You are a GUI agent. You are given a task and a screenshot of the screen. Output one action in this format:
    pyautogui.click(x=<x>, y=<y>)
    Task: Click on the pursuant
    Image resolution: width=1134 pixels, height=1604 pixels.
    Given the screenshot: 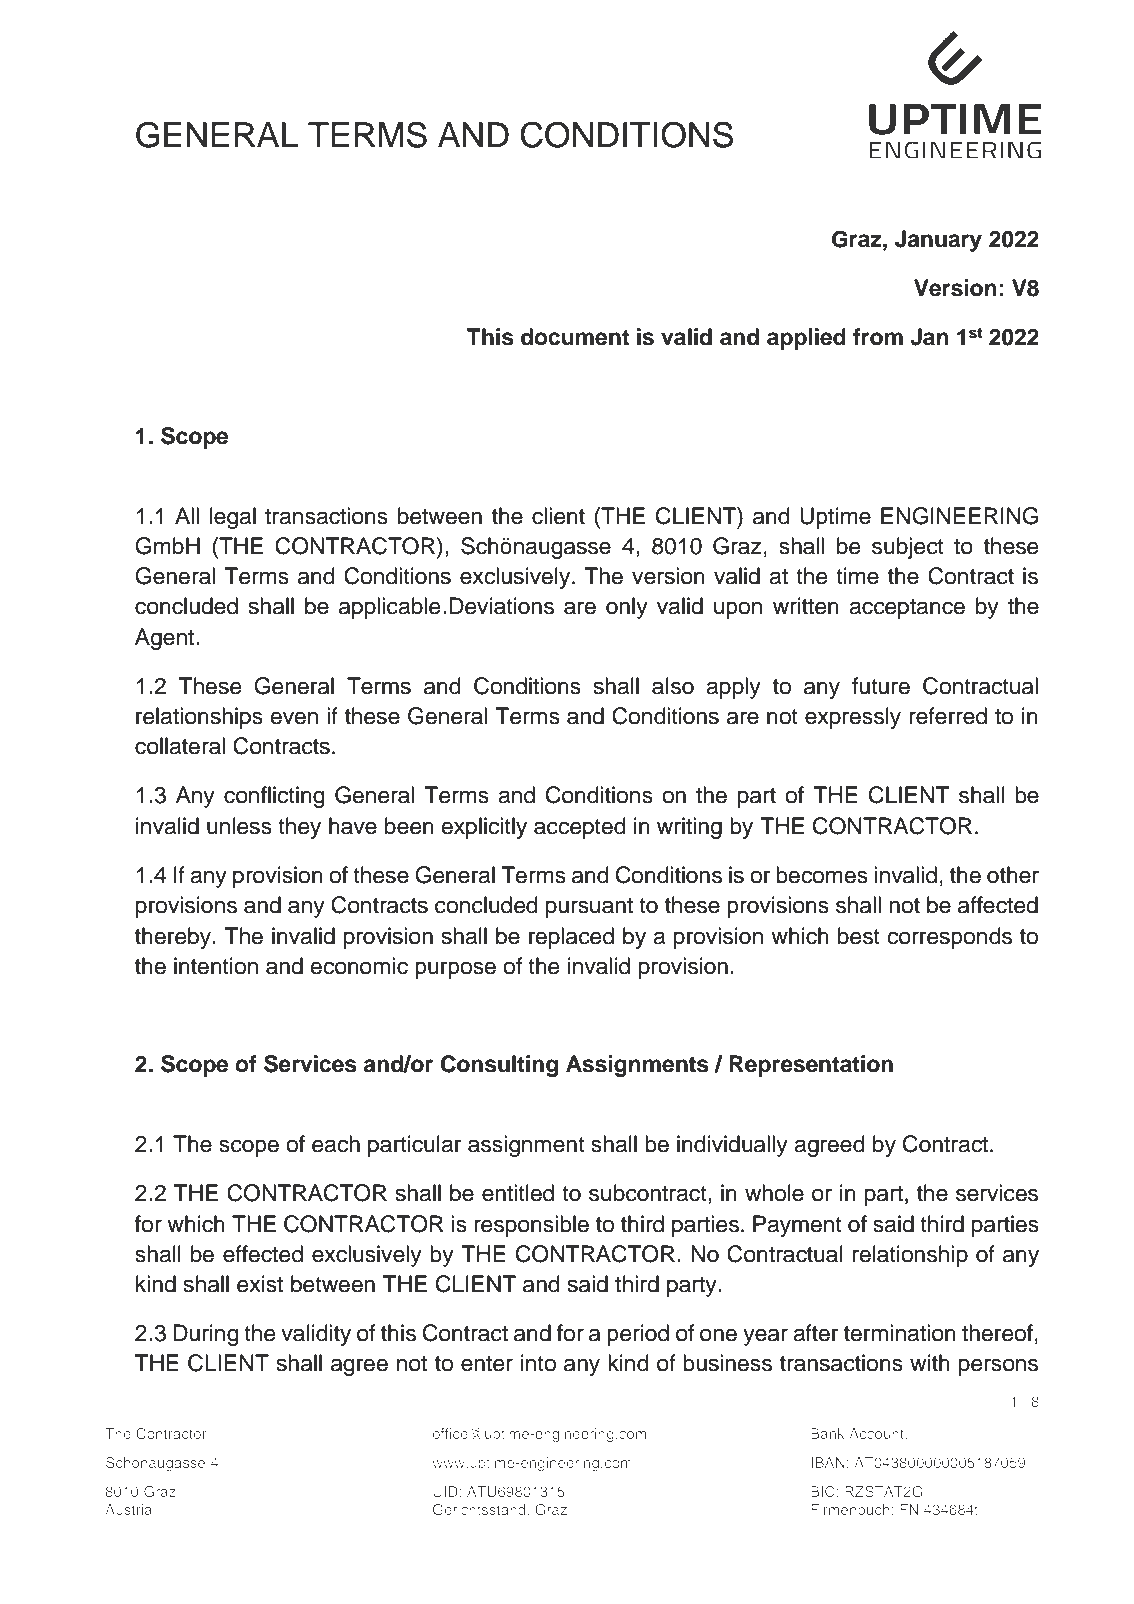 What is the action you would take?
    pyautogui.click(x=589, y=908)
